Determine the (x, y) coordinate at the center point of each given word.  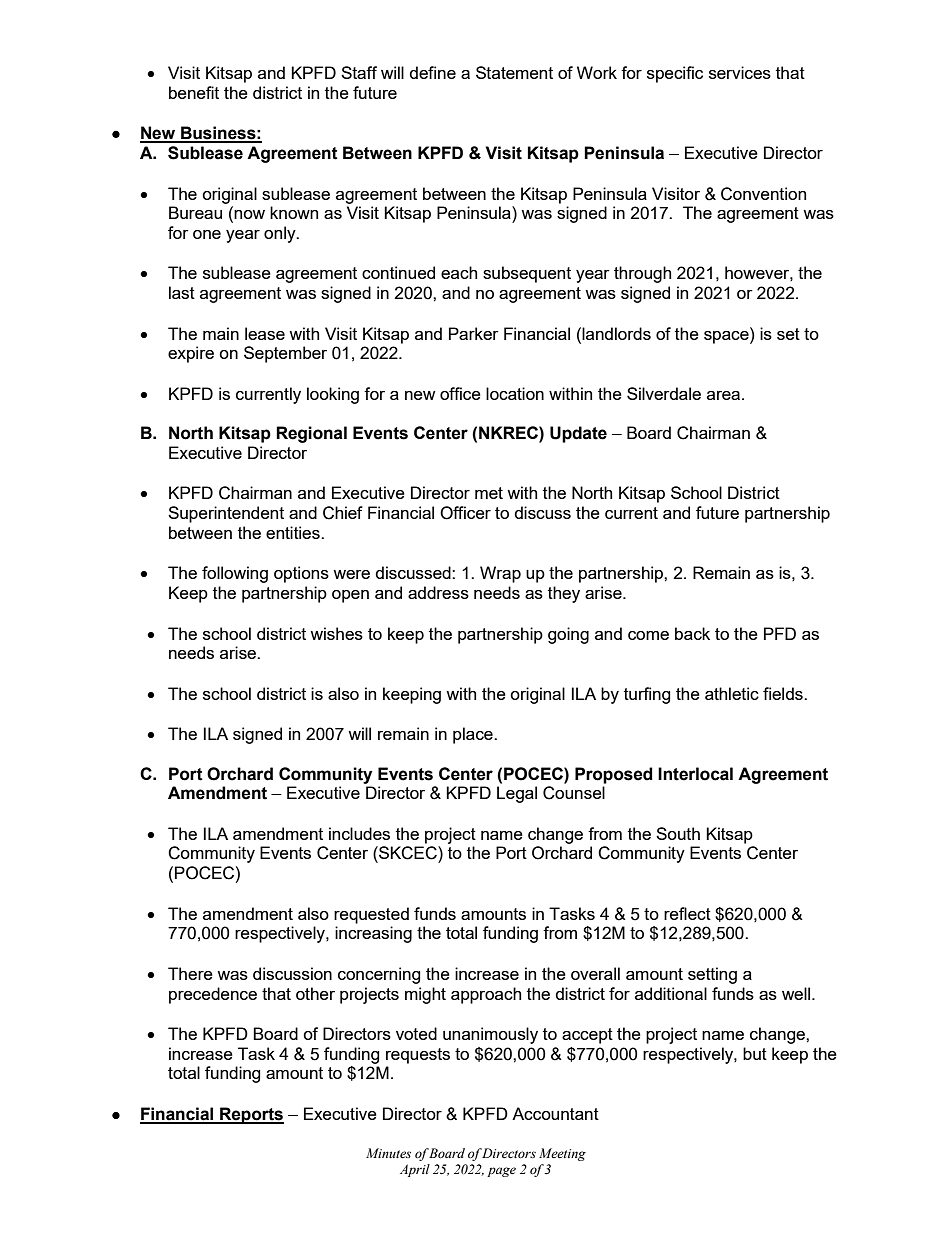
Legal (517, 794)
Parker (474, 333)
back (692, 633)
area (723, 395)
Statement (514, 72)
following (235, 574)
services (740, 72)
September (285, 354)
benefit (194, 92)
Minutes (388, 1153)
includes (359, 833)
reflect (687, 913)
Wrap (500, 574)
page (501, 1172)
